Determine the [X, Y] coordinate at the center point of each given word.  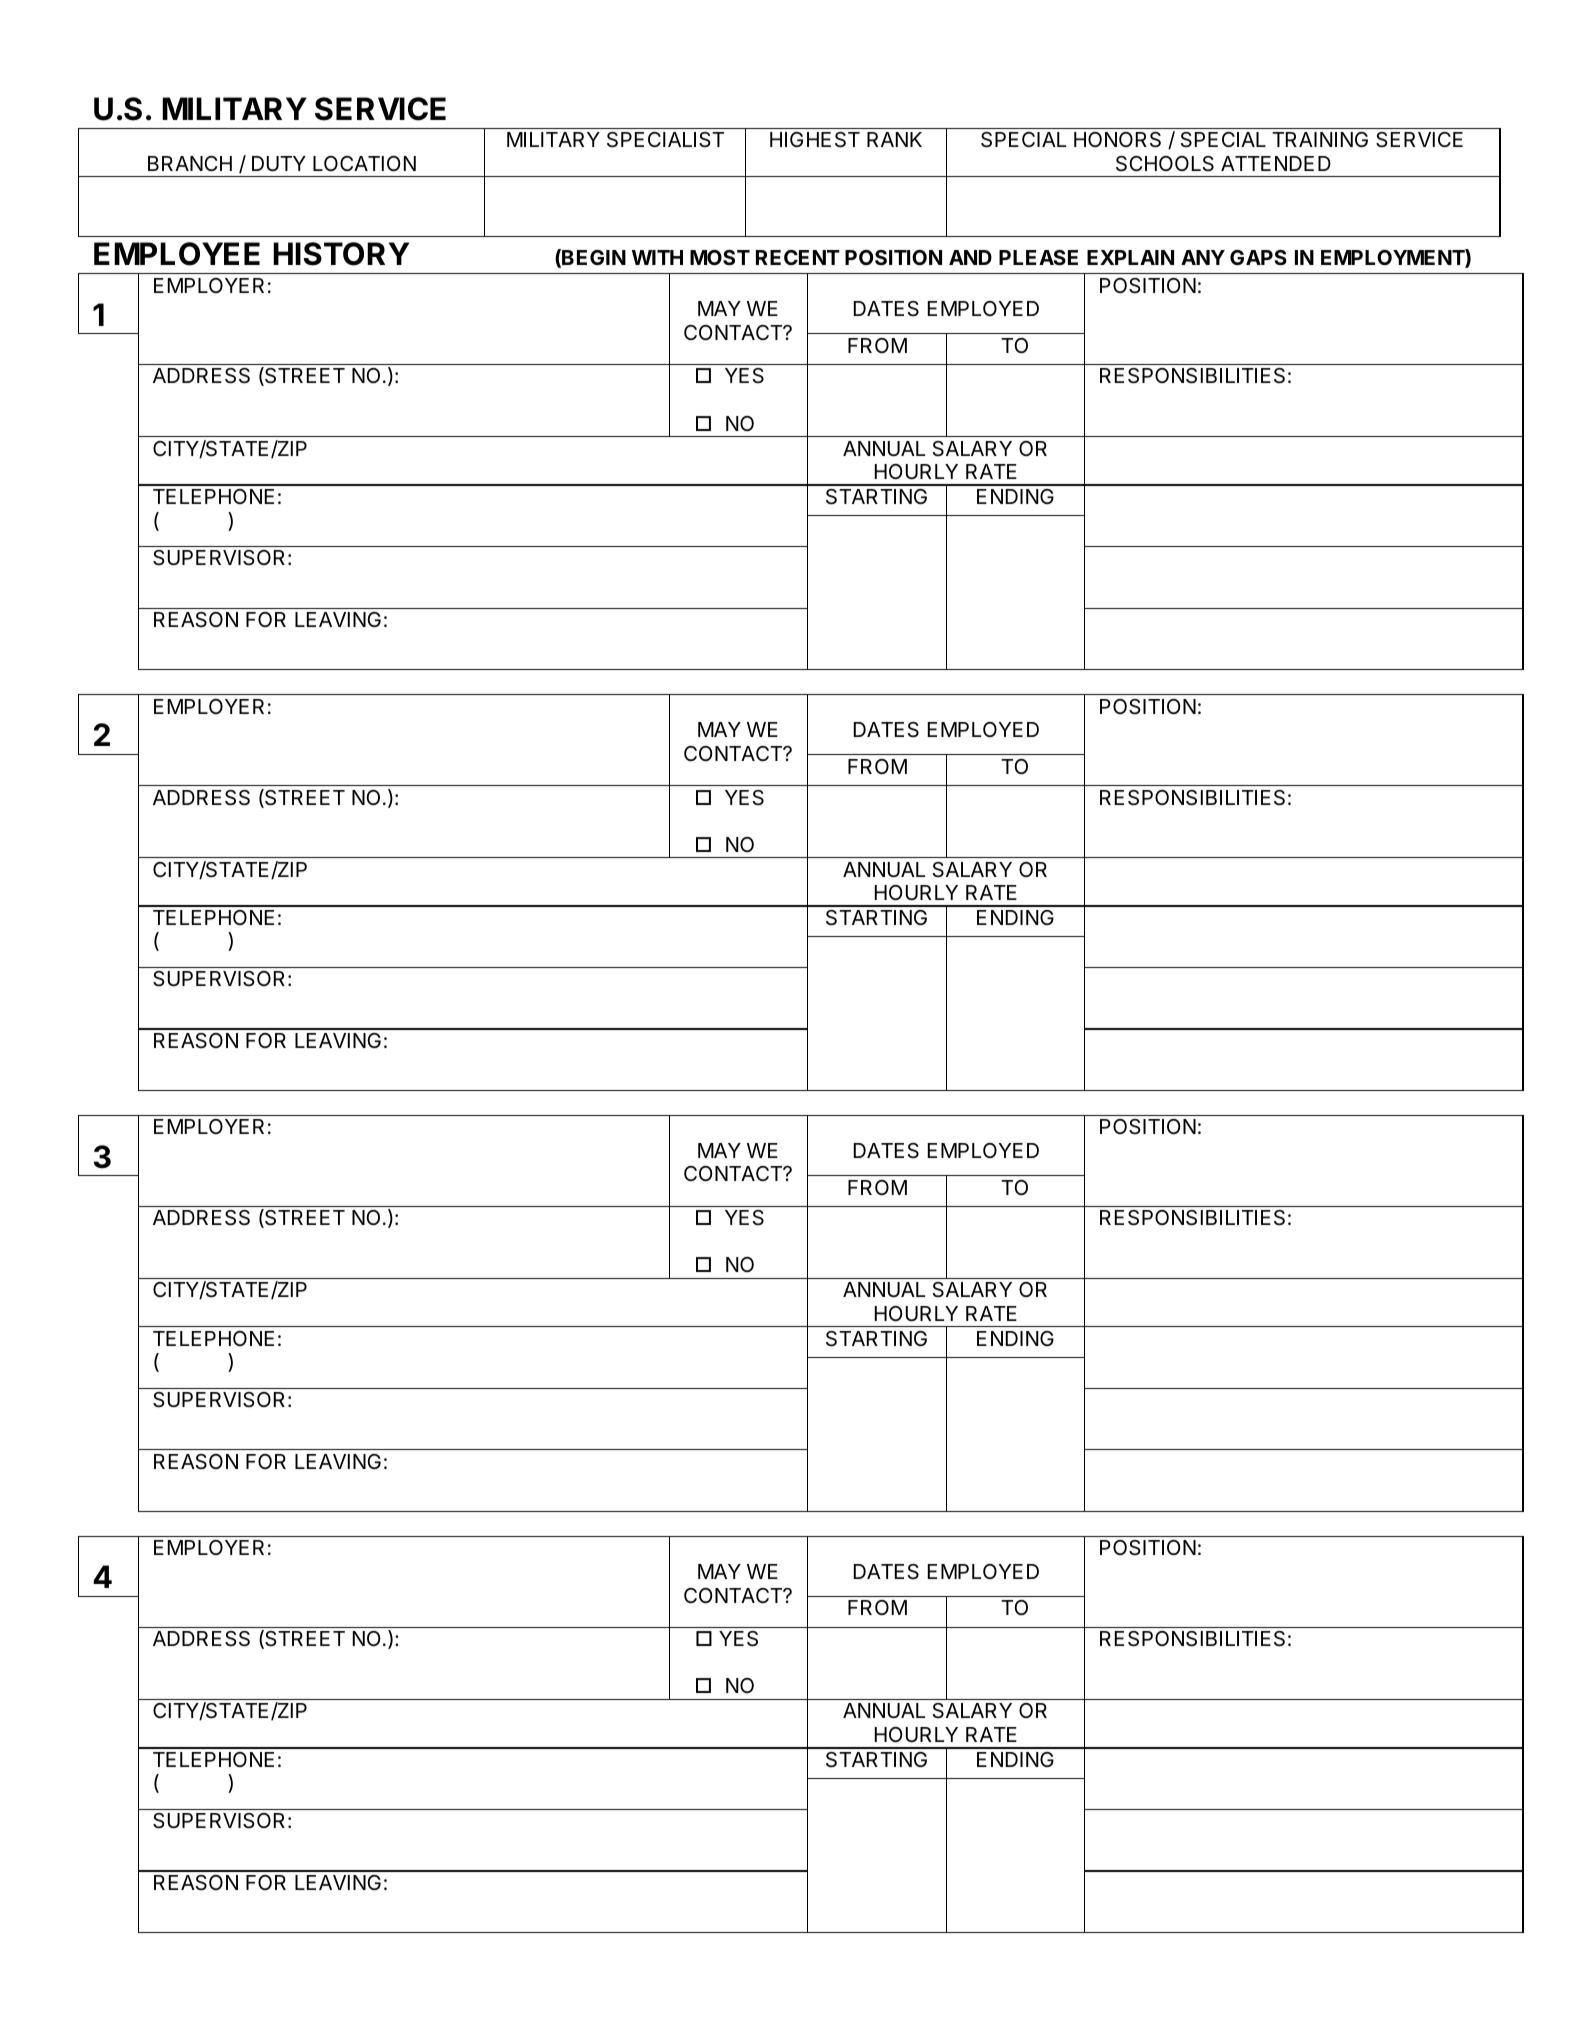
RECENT [798, 257]
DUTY [279, 164]
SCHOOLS [1165, 164]
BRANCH [190, 163]
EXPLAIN [1130, 257]
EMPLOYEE [177, 254]
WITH [657, 257]
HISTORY [341, 254]
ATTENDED [1276, 163]
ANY [1203, 257]
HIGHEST [815, 140]
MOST [720, 257]
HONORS [1117, 140]
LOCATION [364, 163]
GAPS [1258, 257]
